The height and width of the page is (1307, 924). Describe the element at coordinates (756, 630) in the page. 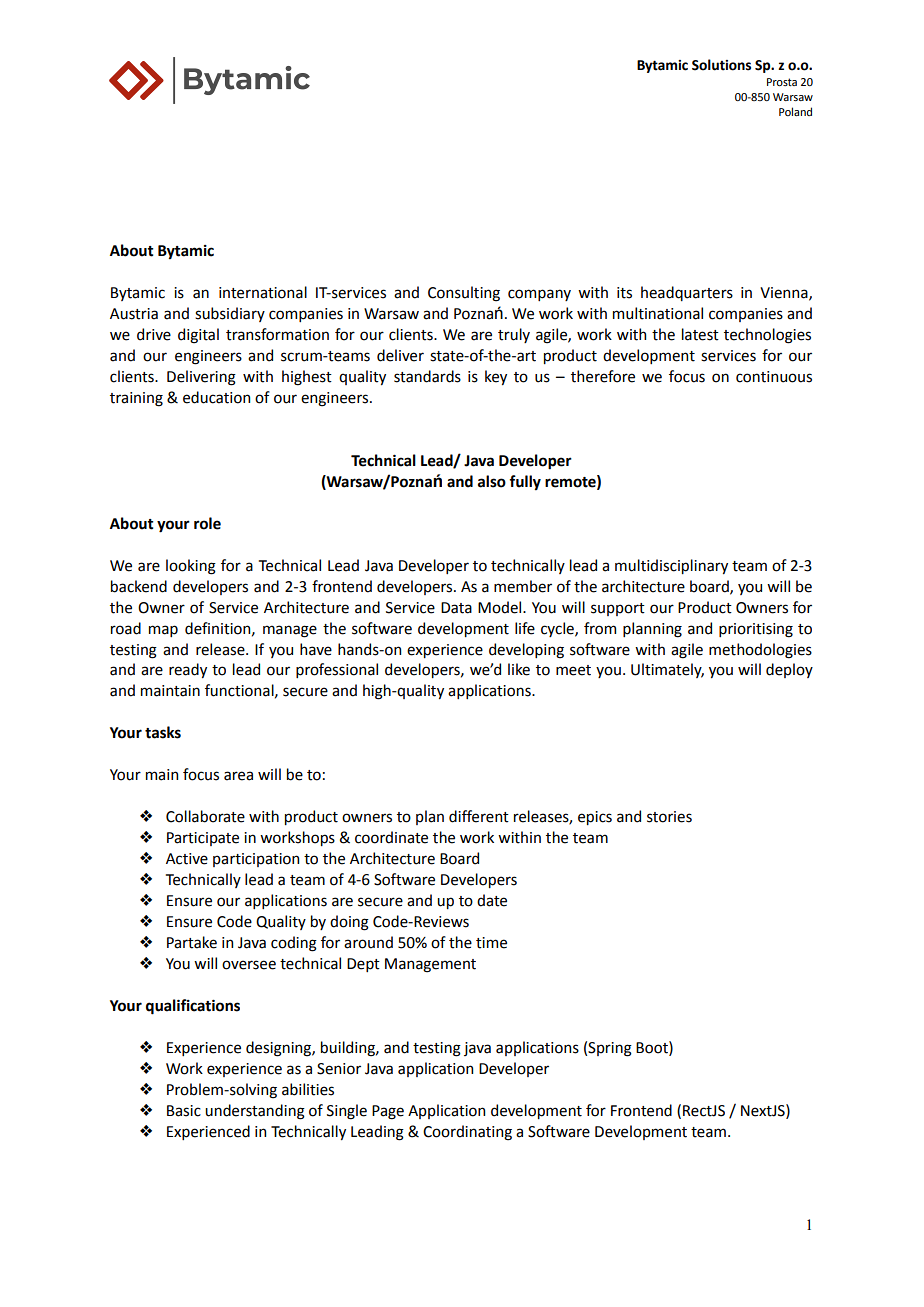

I see `prioritising` at that location.
